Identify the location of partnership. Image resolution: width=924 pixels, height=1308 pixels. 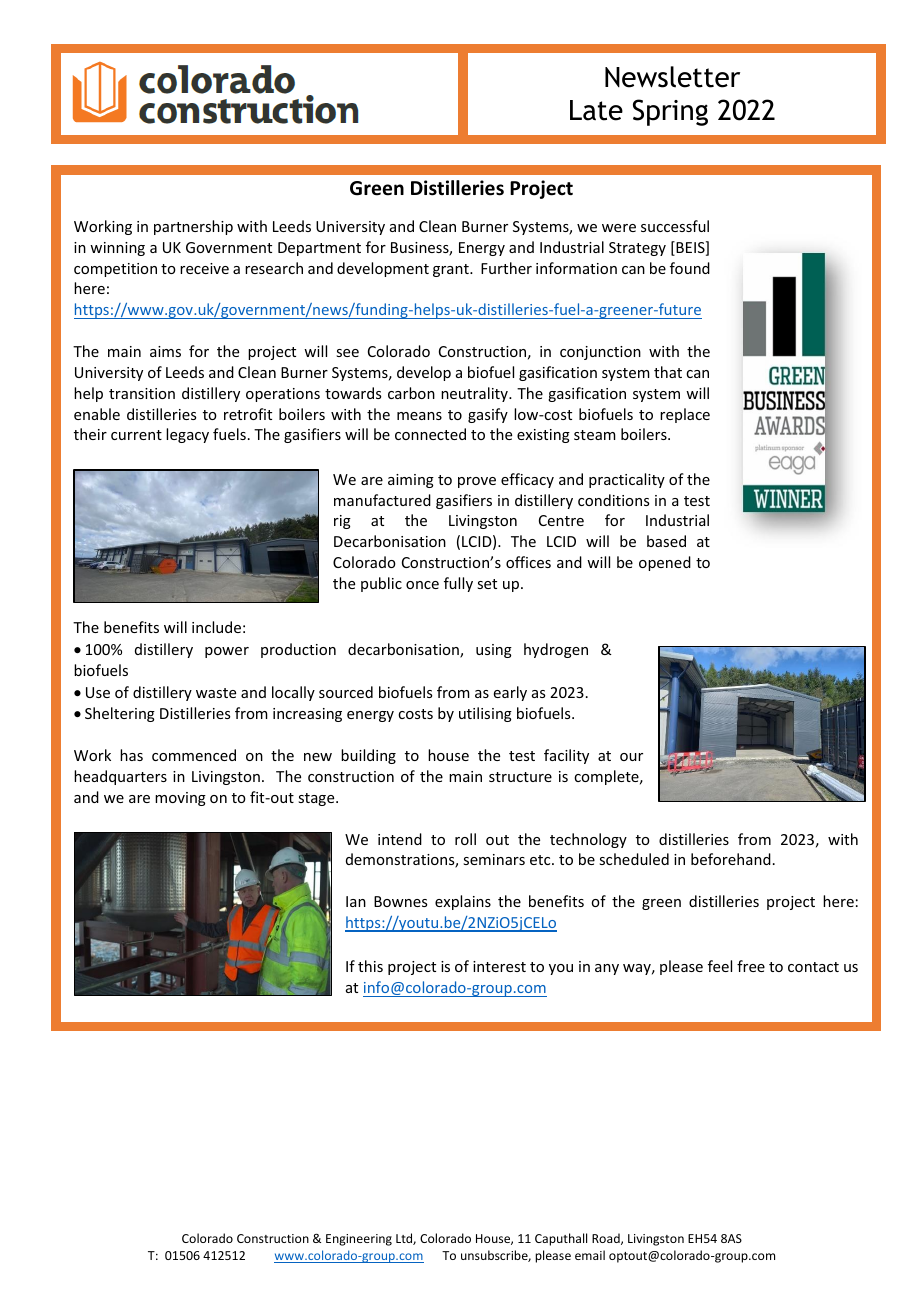
(193, 227).
